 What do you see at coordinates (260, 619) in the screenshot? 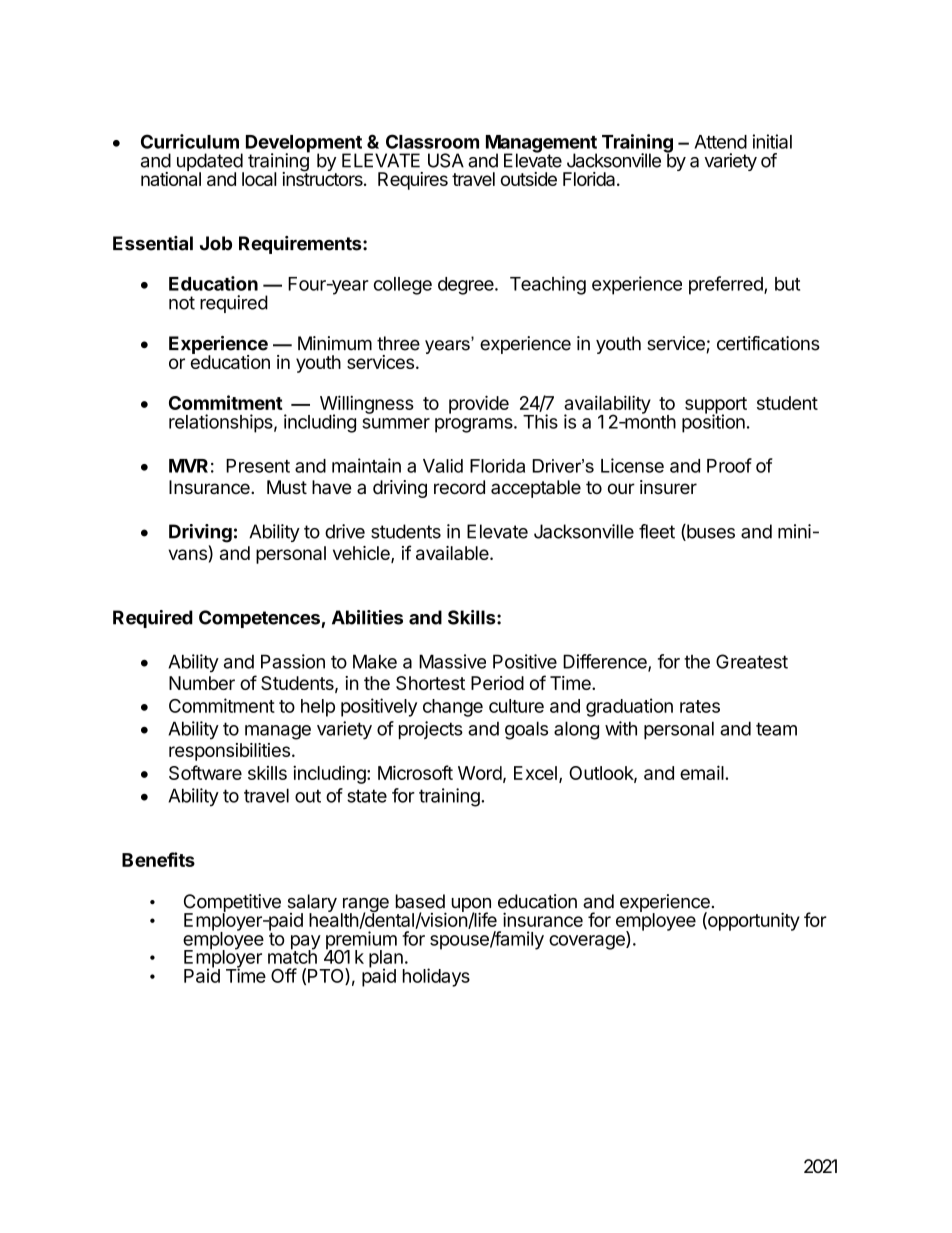
I see `Competences` at bounding box center [260, 619].
